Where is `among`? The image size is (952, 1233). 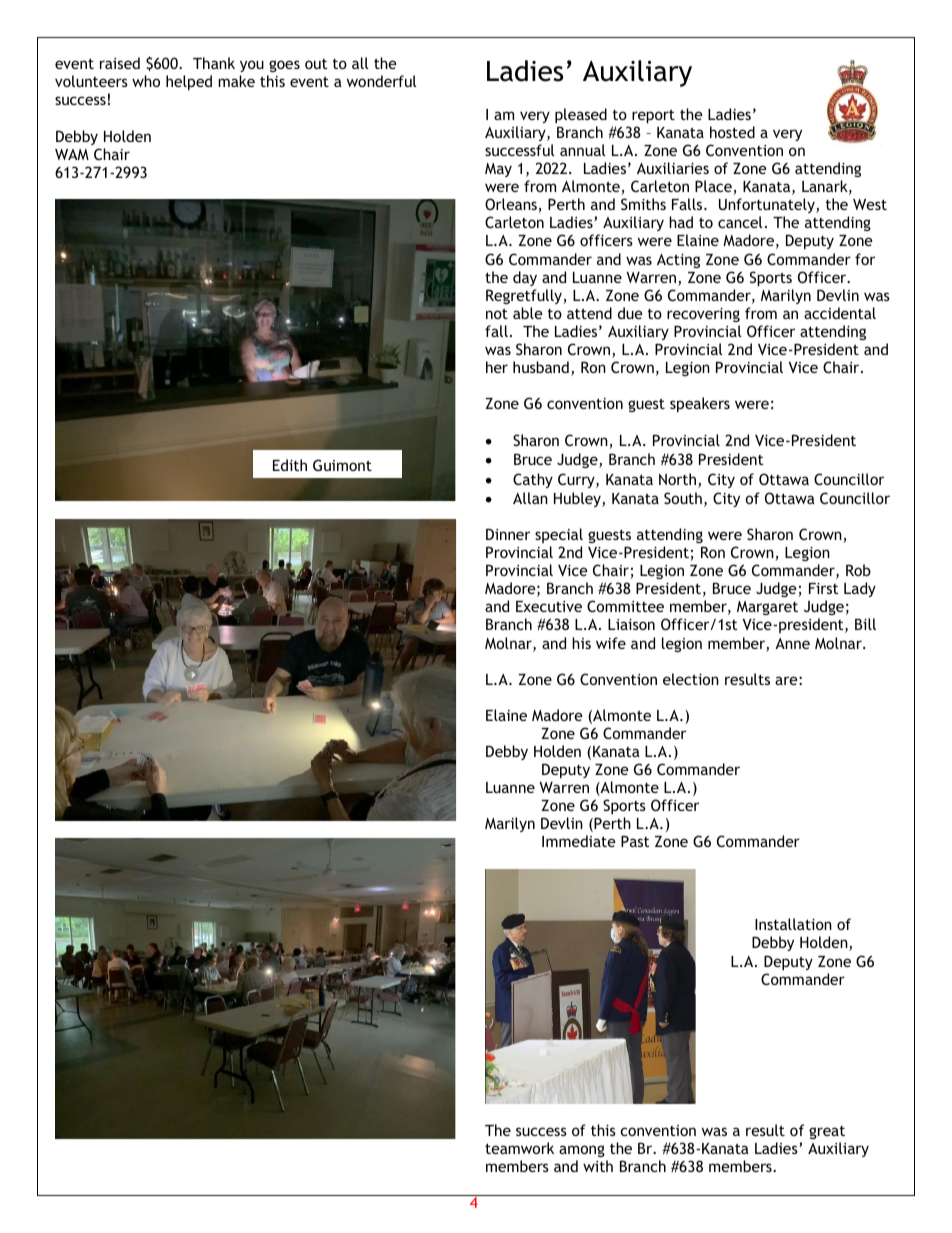 among is located at coordinates (582, 1151).
